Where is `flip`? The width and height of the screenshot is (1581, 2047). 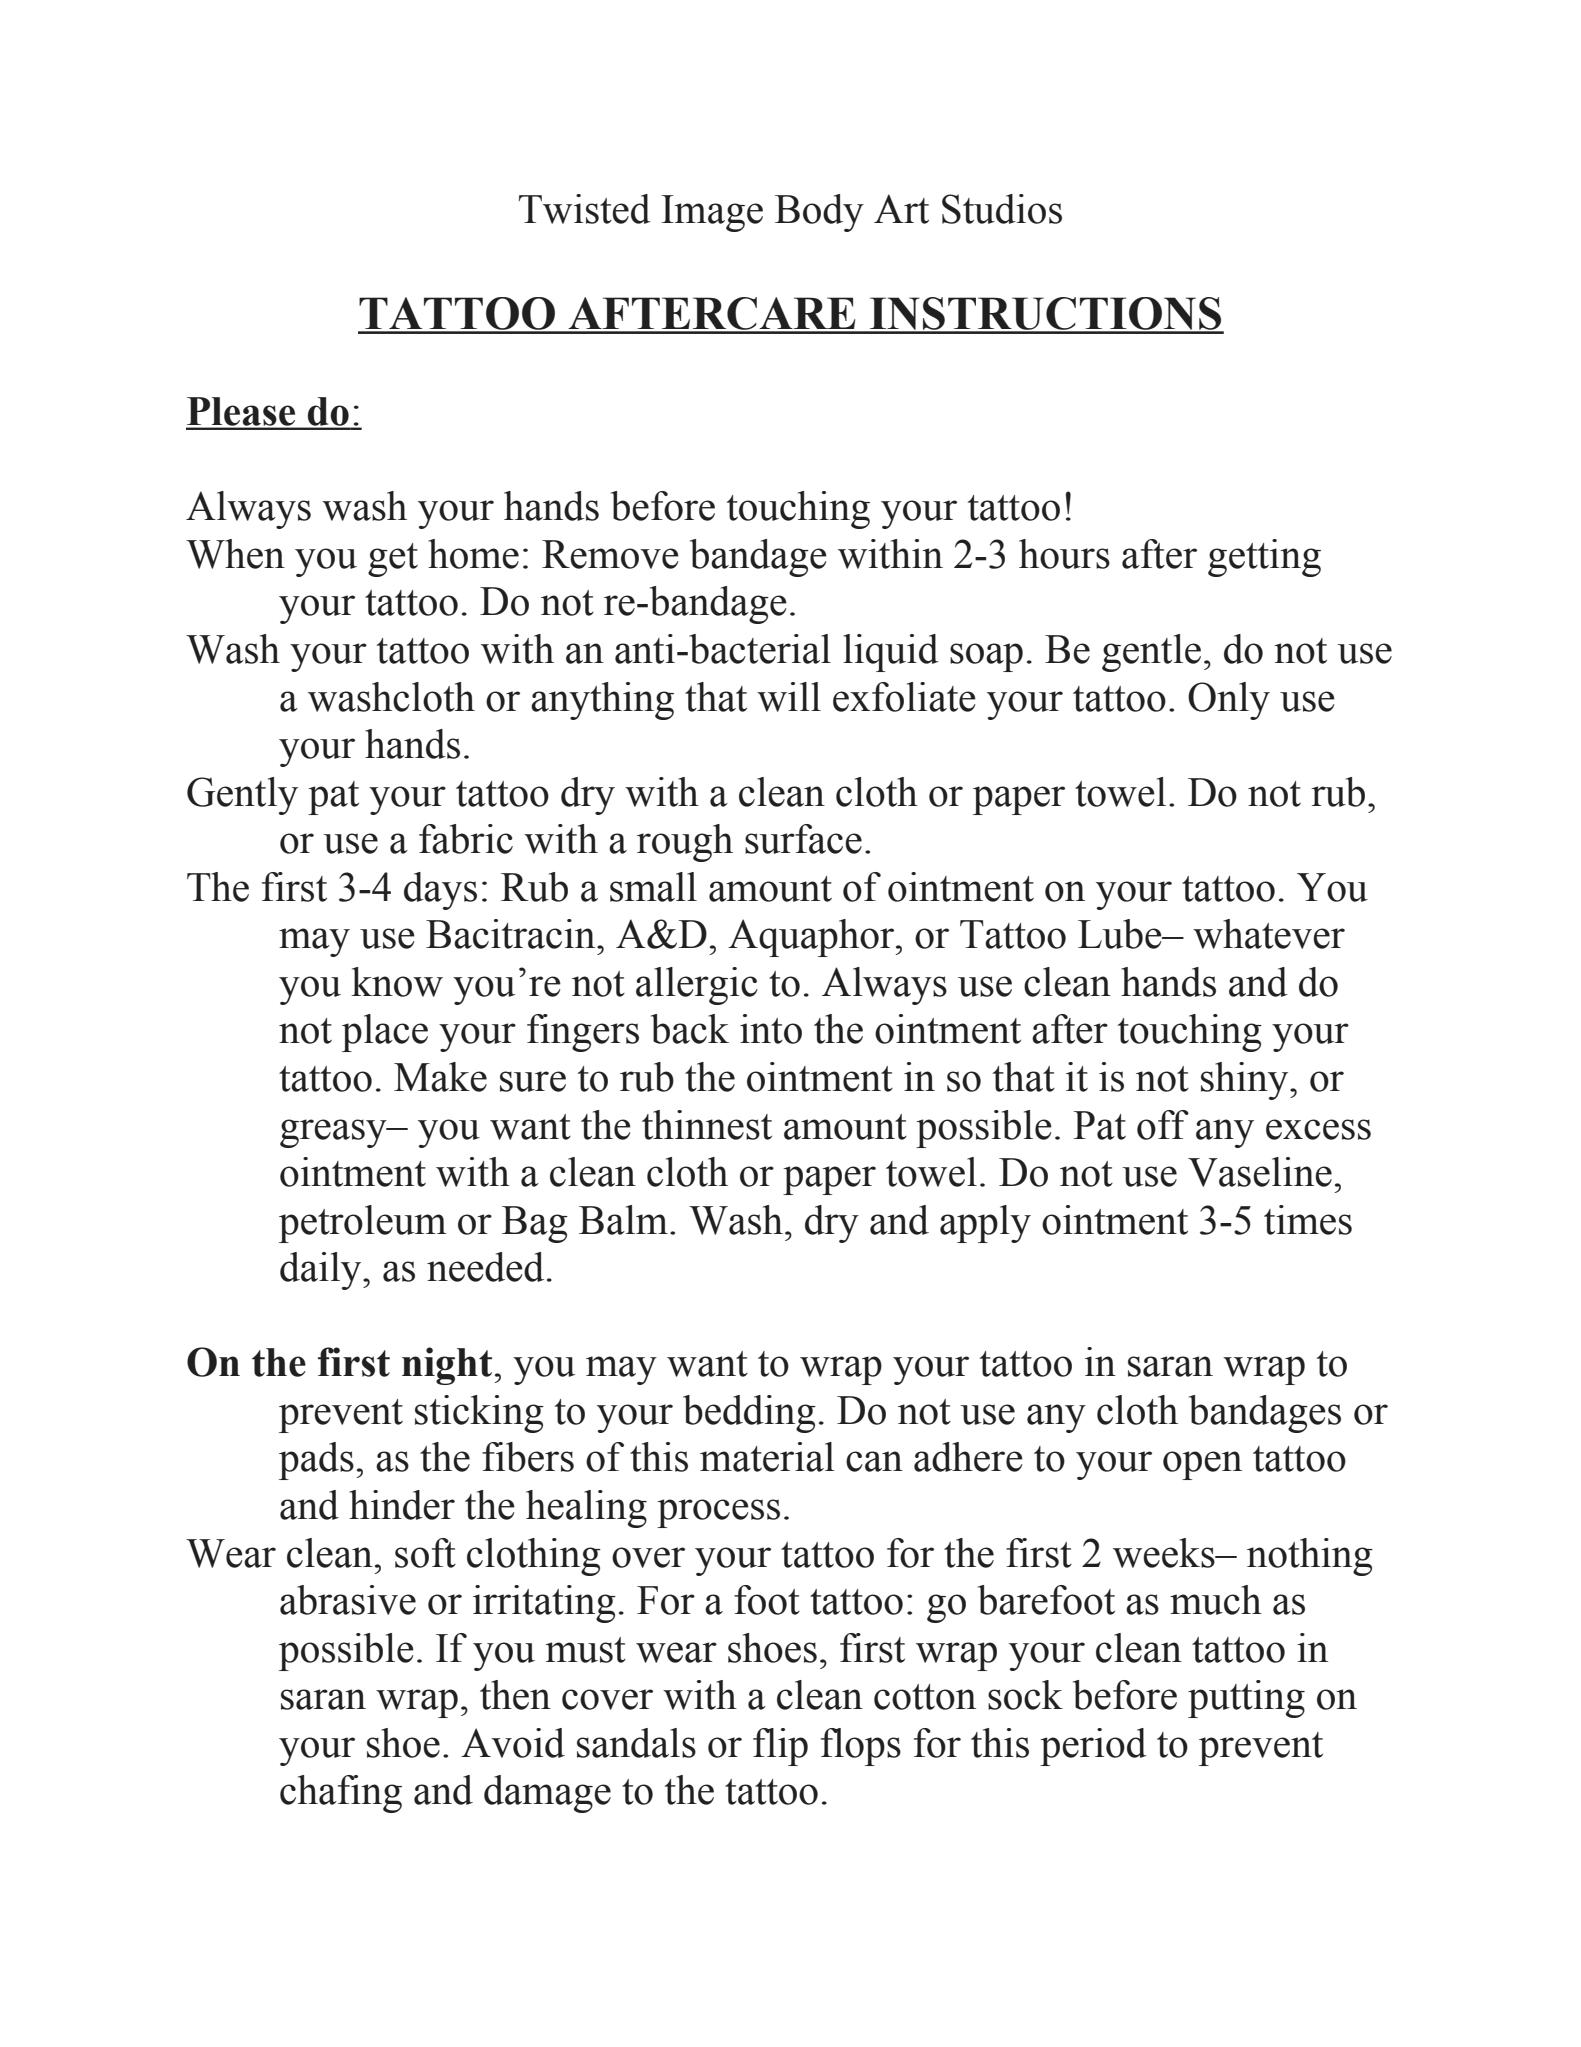 flip is located at coordinates (780, 1747).
